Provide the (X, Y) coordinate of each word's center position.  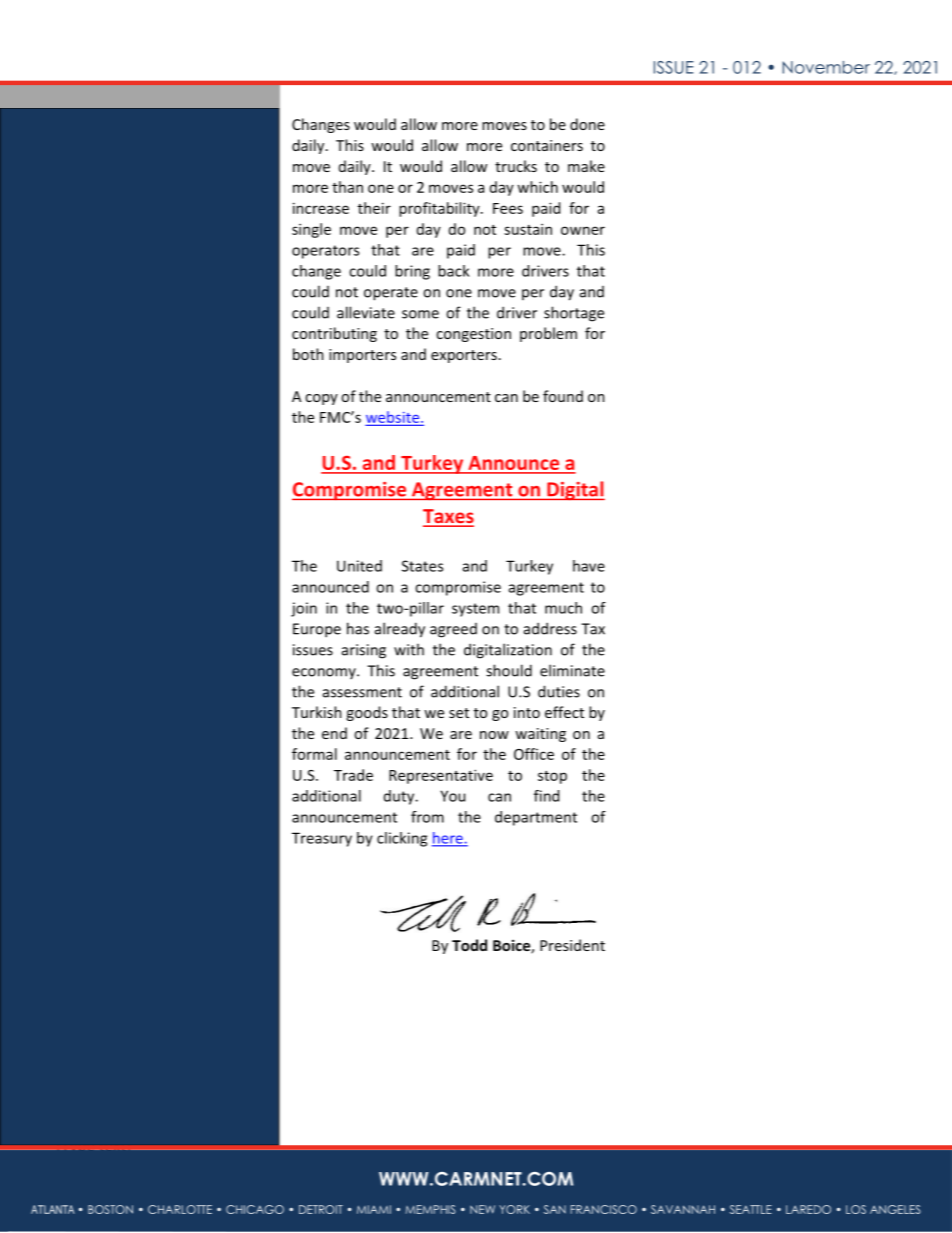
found (563, 396)
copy (321, 399)
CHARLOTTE (180, 1209)
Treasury (322, 839)
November (826, 67)
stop (552, 777)
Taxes (448, 517)
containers (547, 145)
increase (321, 208)
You (452, 796)
